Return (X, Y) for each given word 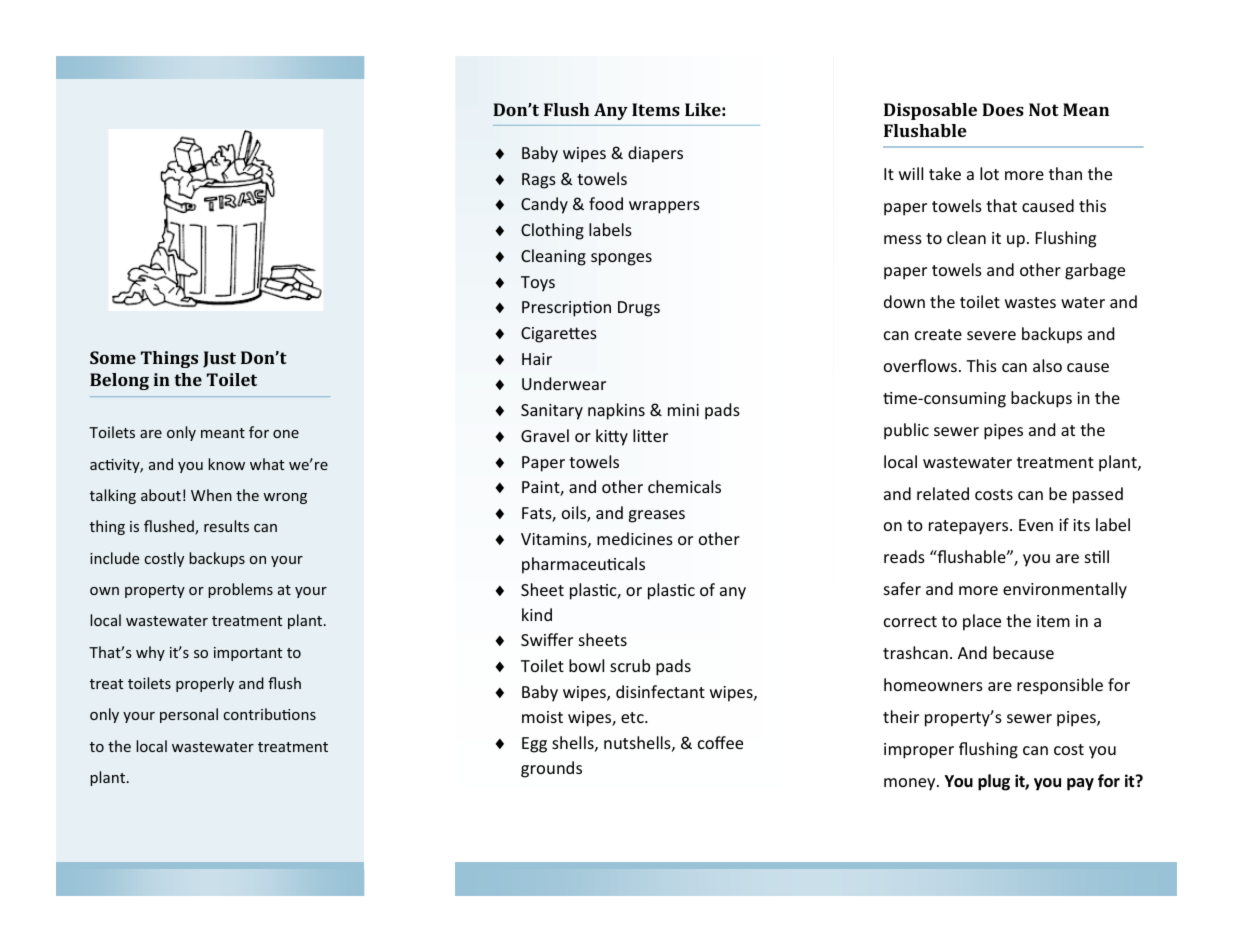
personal (189, 715)
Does (1003, 109)
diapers (655, 154)
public (906, 431)
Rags (539, 181)
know (226, 464)
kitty (612, 437)
